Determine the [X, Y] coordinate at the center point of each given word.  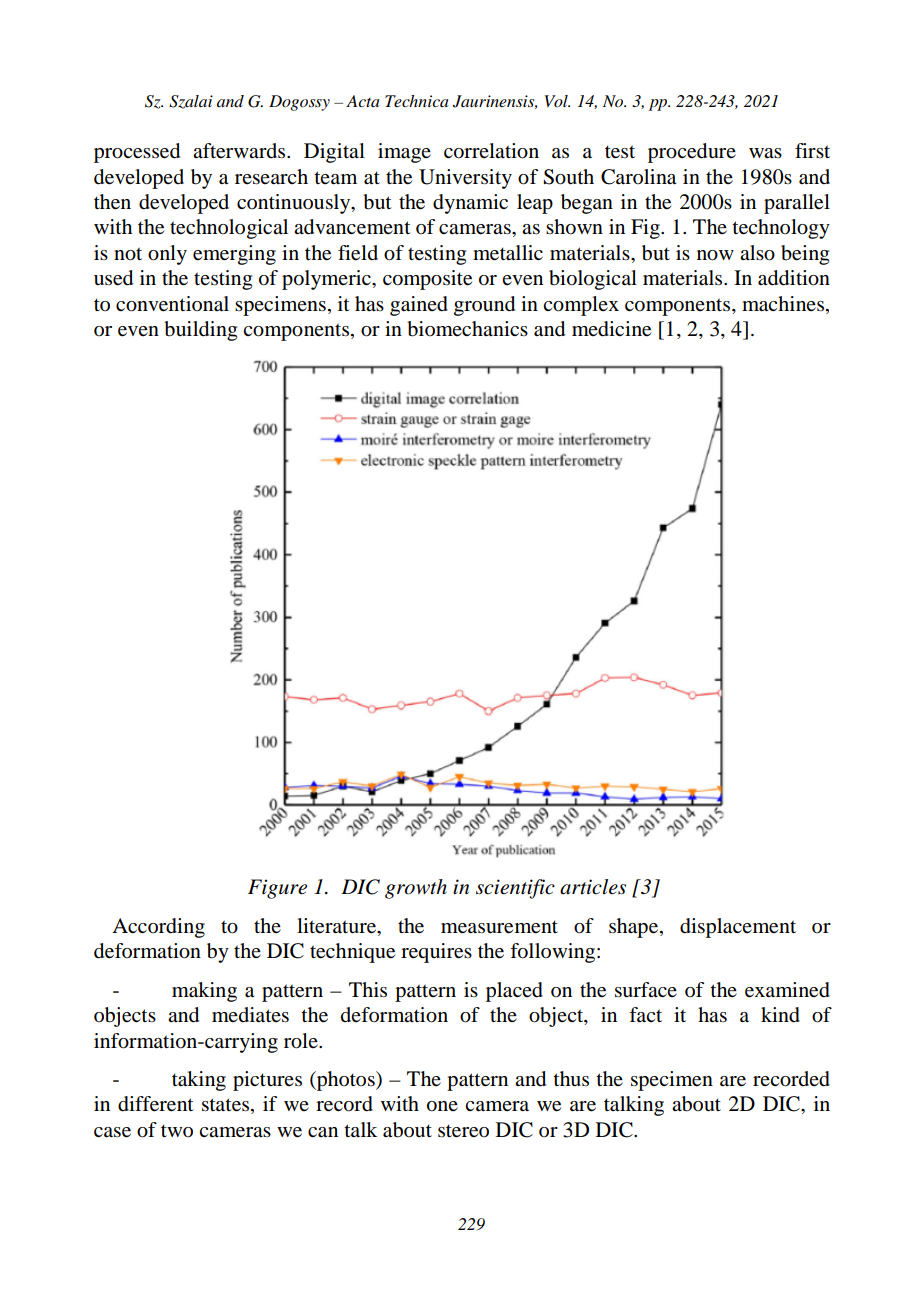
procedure [692, 153]
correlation [491, 151]
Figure [277, 889]
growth [416, 889]
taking [199, 1081]
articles [593, 887]
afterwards [240, 151]
